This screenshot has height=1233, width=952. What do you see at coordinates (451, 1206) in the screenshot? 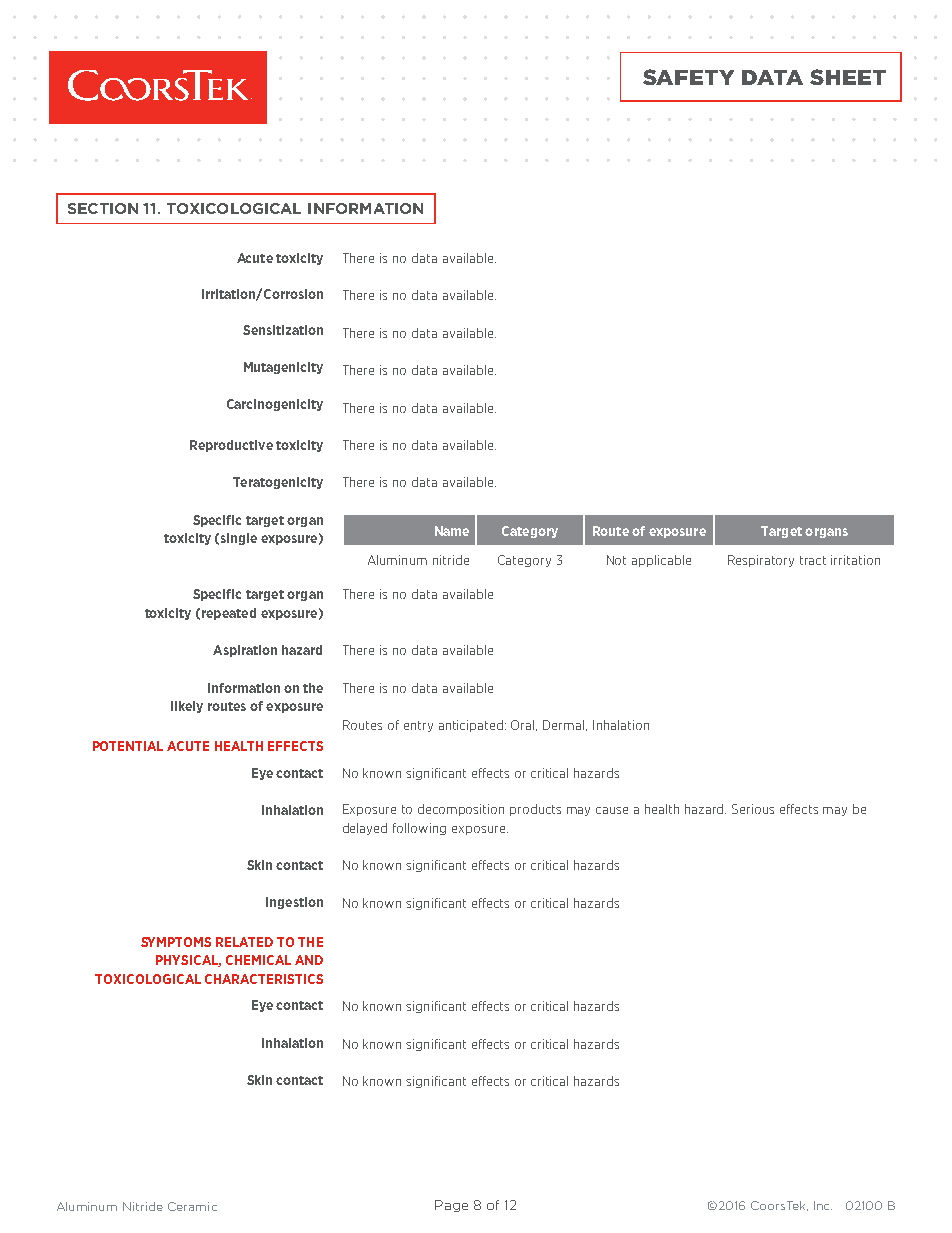
I see `Page` at bounding box center [451, 1206].
